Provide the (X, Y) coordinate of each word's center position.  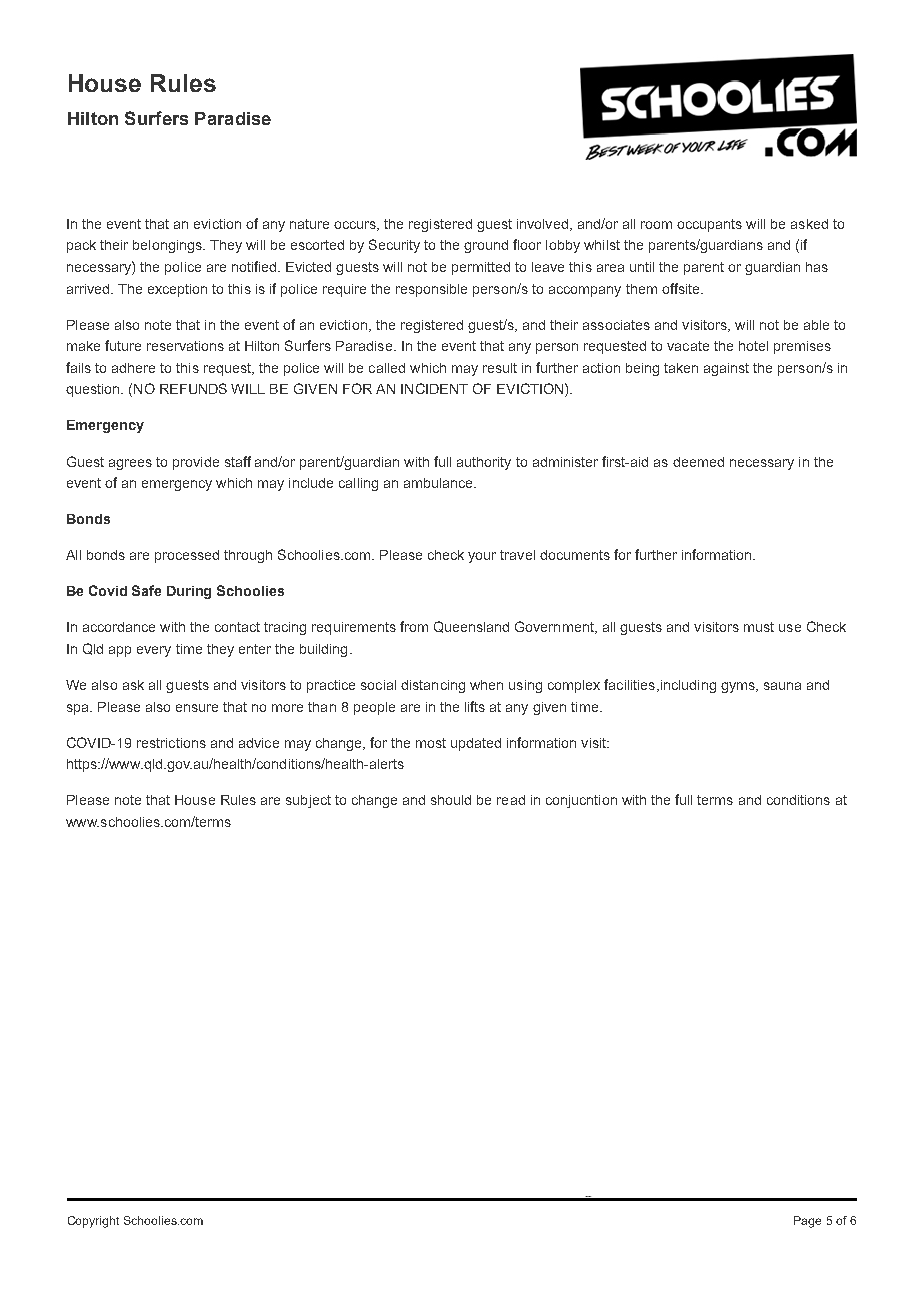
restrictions (171, 743)
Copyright (93, 1222)
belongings (168, 246)
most (431, 743)
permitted (481, 268)
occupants (709, 225)
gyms (739, 687)
